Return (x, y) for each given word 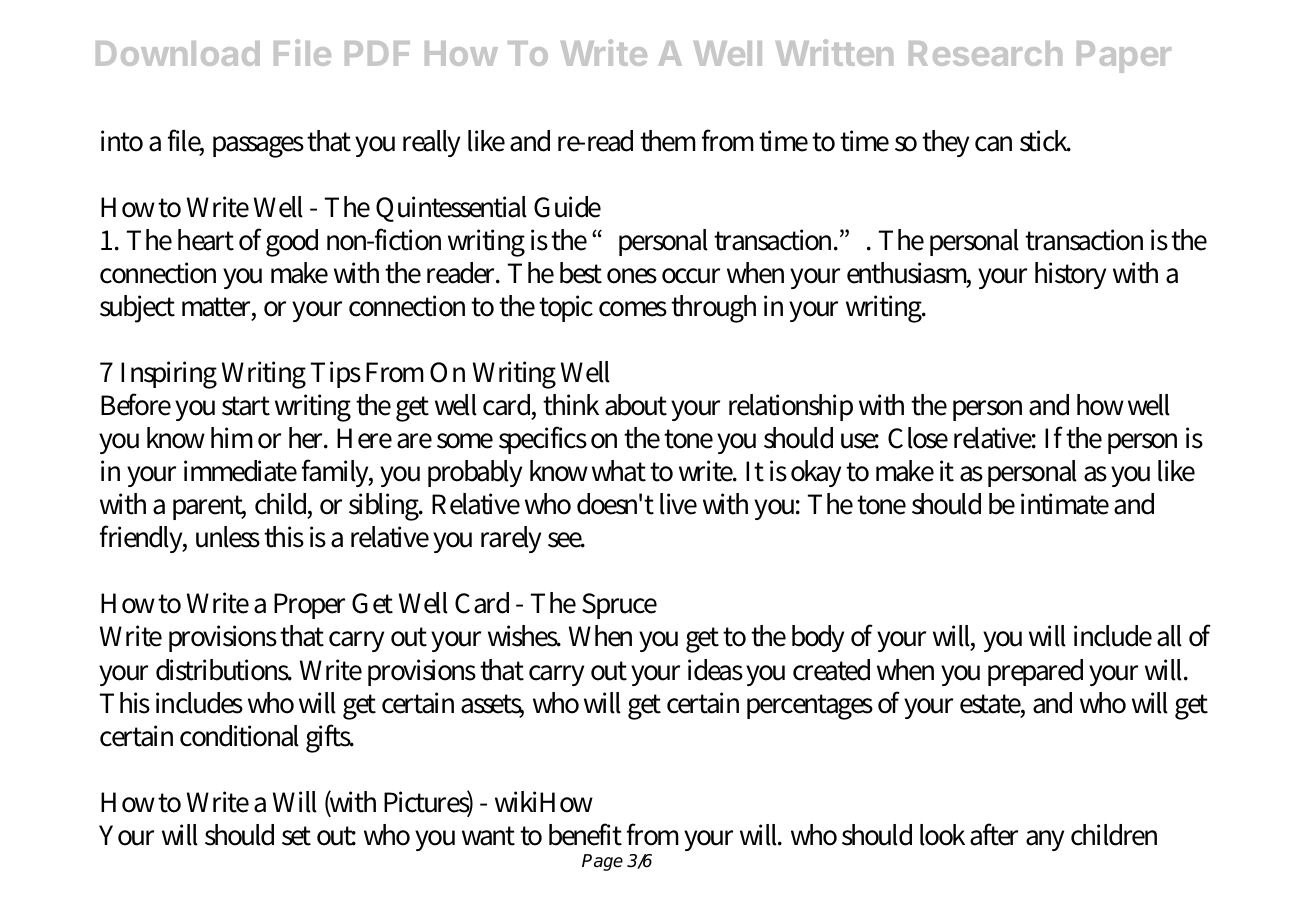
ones (632, 276)
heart (206, 240)
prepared (1035, 672)
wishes (524, 636)
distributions (224, 670)
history (1070, 275)
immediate (240, 471)
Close (918, 438)
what (619, 471)
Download (178, 53)
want (488, 836)
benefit (585, 834)
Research (985, 53)
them (668, 141)
